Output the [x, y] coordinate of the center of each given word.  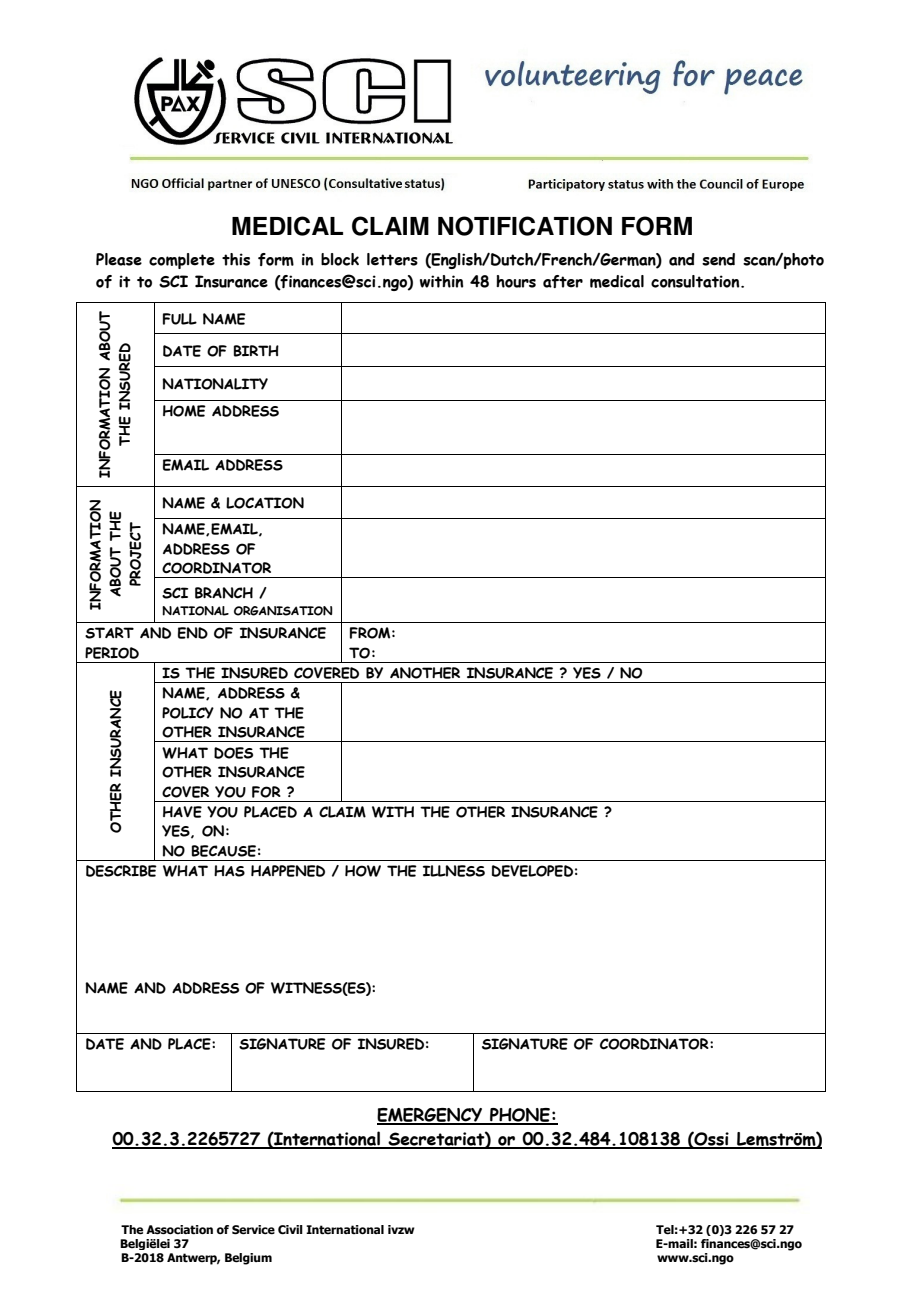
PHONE [520, 1116]
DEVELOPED [532, 871]
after [563, 281]
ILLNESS [454, 871]
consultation [696, 281]
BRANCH [224, 593]
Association [179, 1230]
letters [392, 259]
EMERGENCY [431, 1116]
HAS [229, 871]
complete [182, 261]
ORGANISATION [283, 611]
